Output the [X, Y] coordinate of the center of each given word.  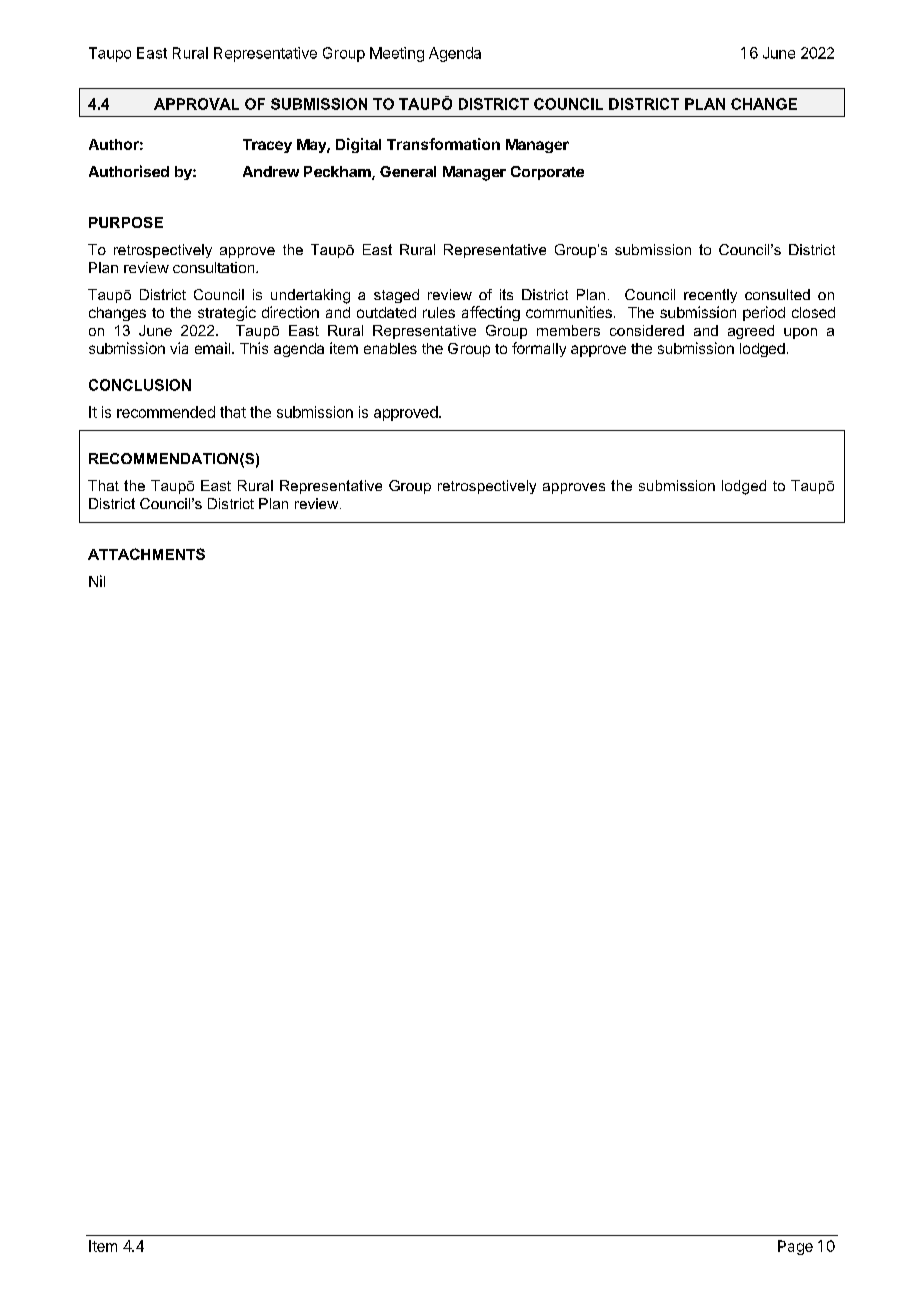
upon [800, 333]
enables [390, 348]
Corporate [547, 173]
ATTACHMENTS [146, 554]
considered [647, 330]
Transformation [443, 144]
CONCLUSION [140, 385]
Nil [97, 581]
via [179, 348]
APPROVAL [196, 104]
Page [795, 1247]
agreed [751, 332]
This [254, 348]
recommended [166, 412]
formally [539, 349]
